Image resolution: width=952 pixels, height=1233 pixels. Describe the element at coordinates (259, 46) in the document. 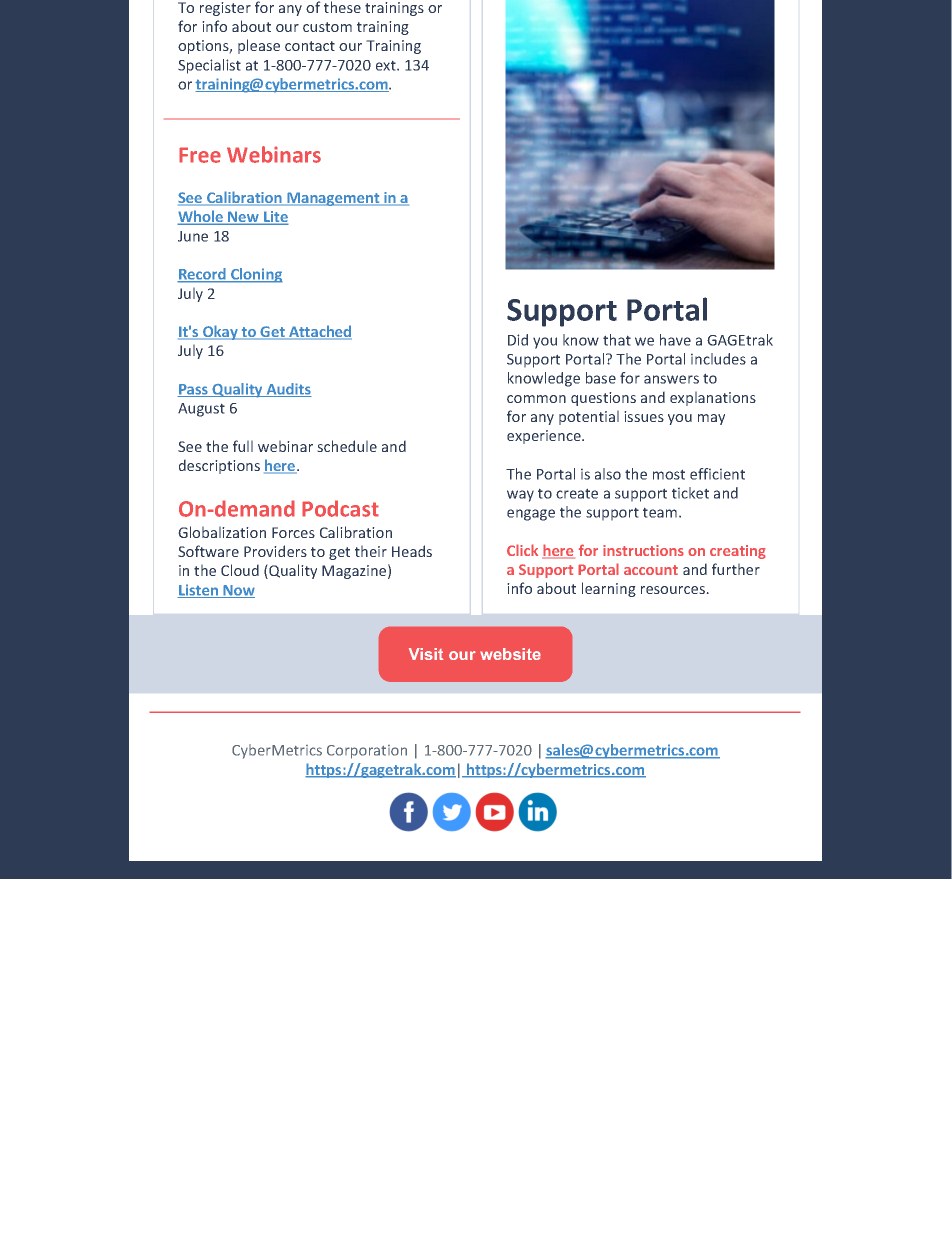

I see `please` at that location.
